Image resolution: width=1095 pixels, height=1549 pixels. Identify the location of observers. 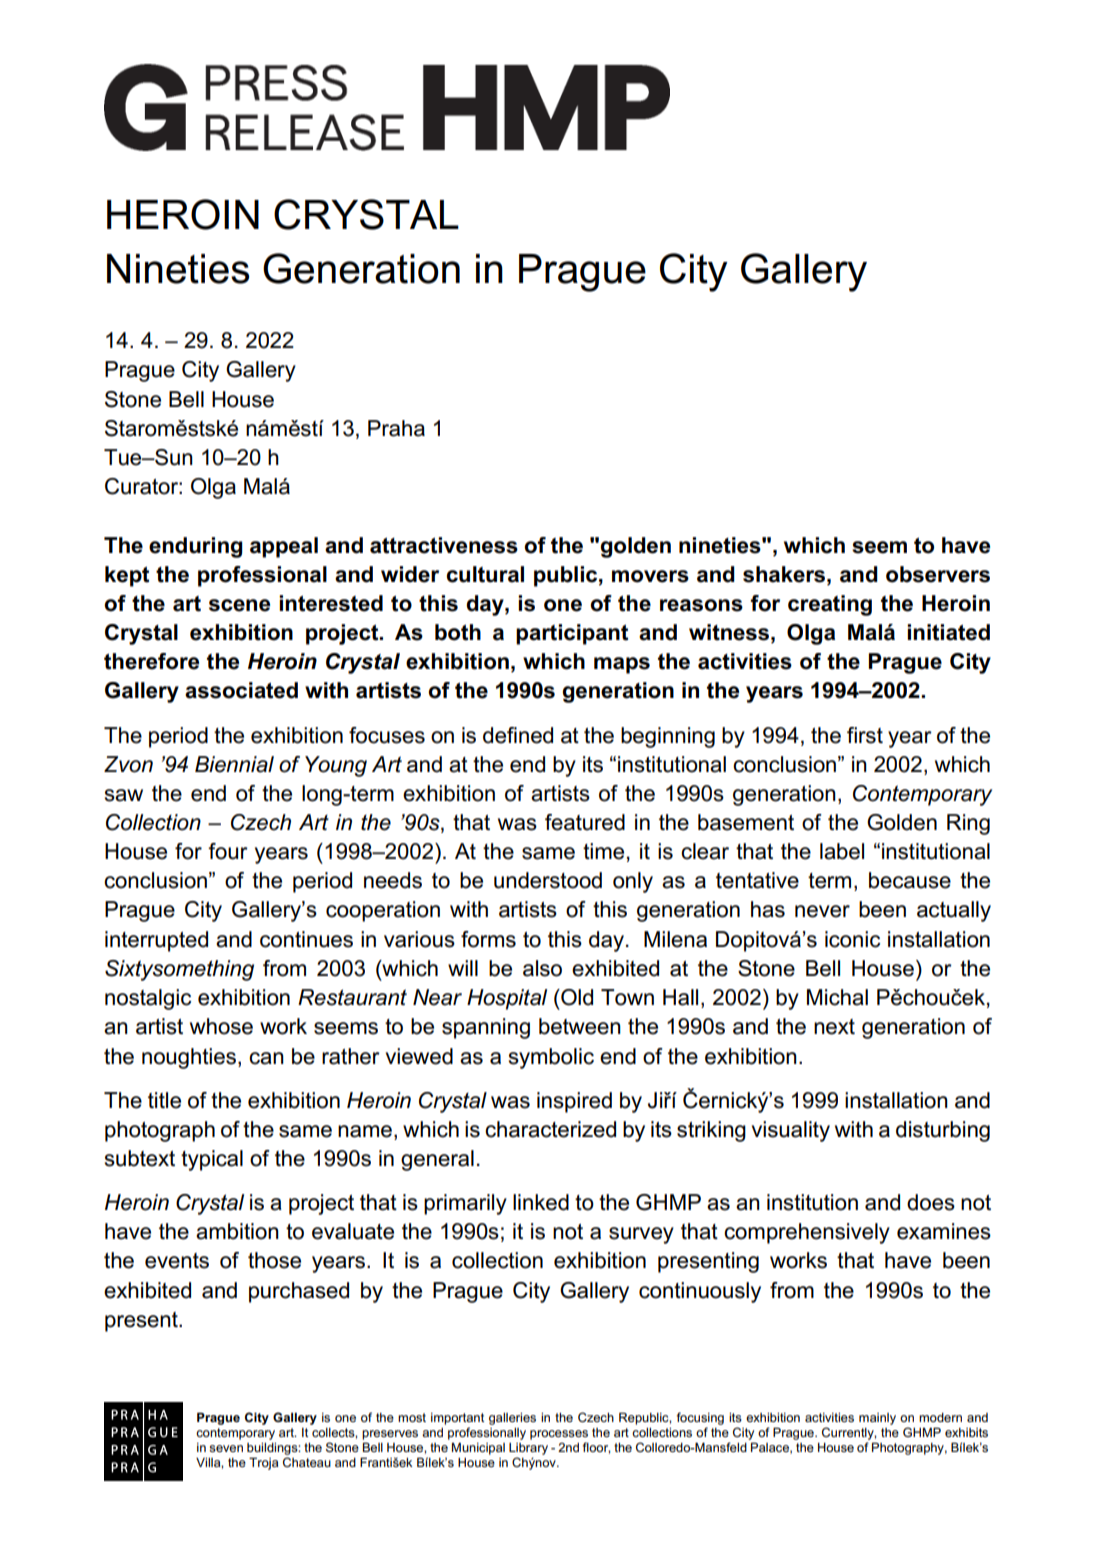
(938, 574).
